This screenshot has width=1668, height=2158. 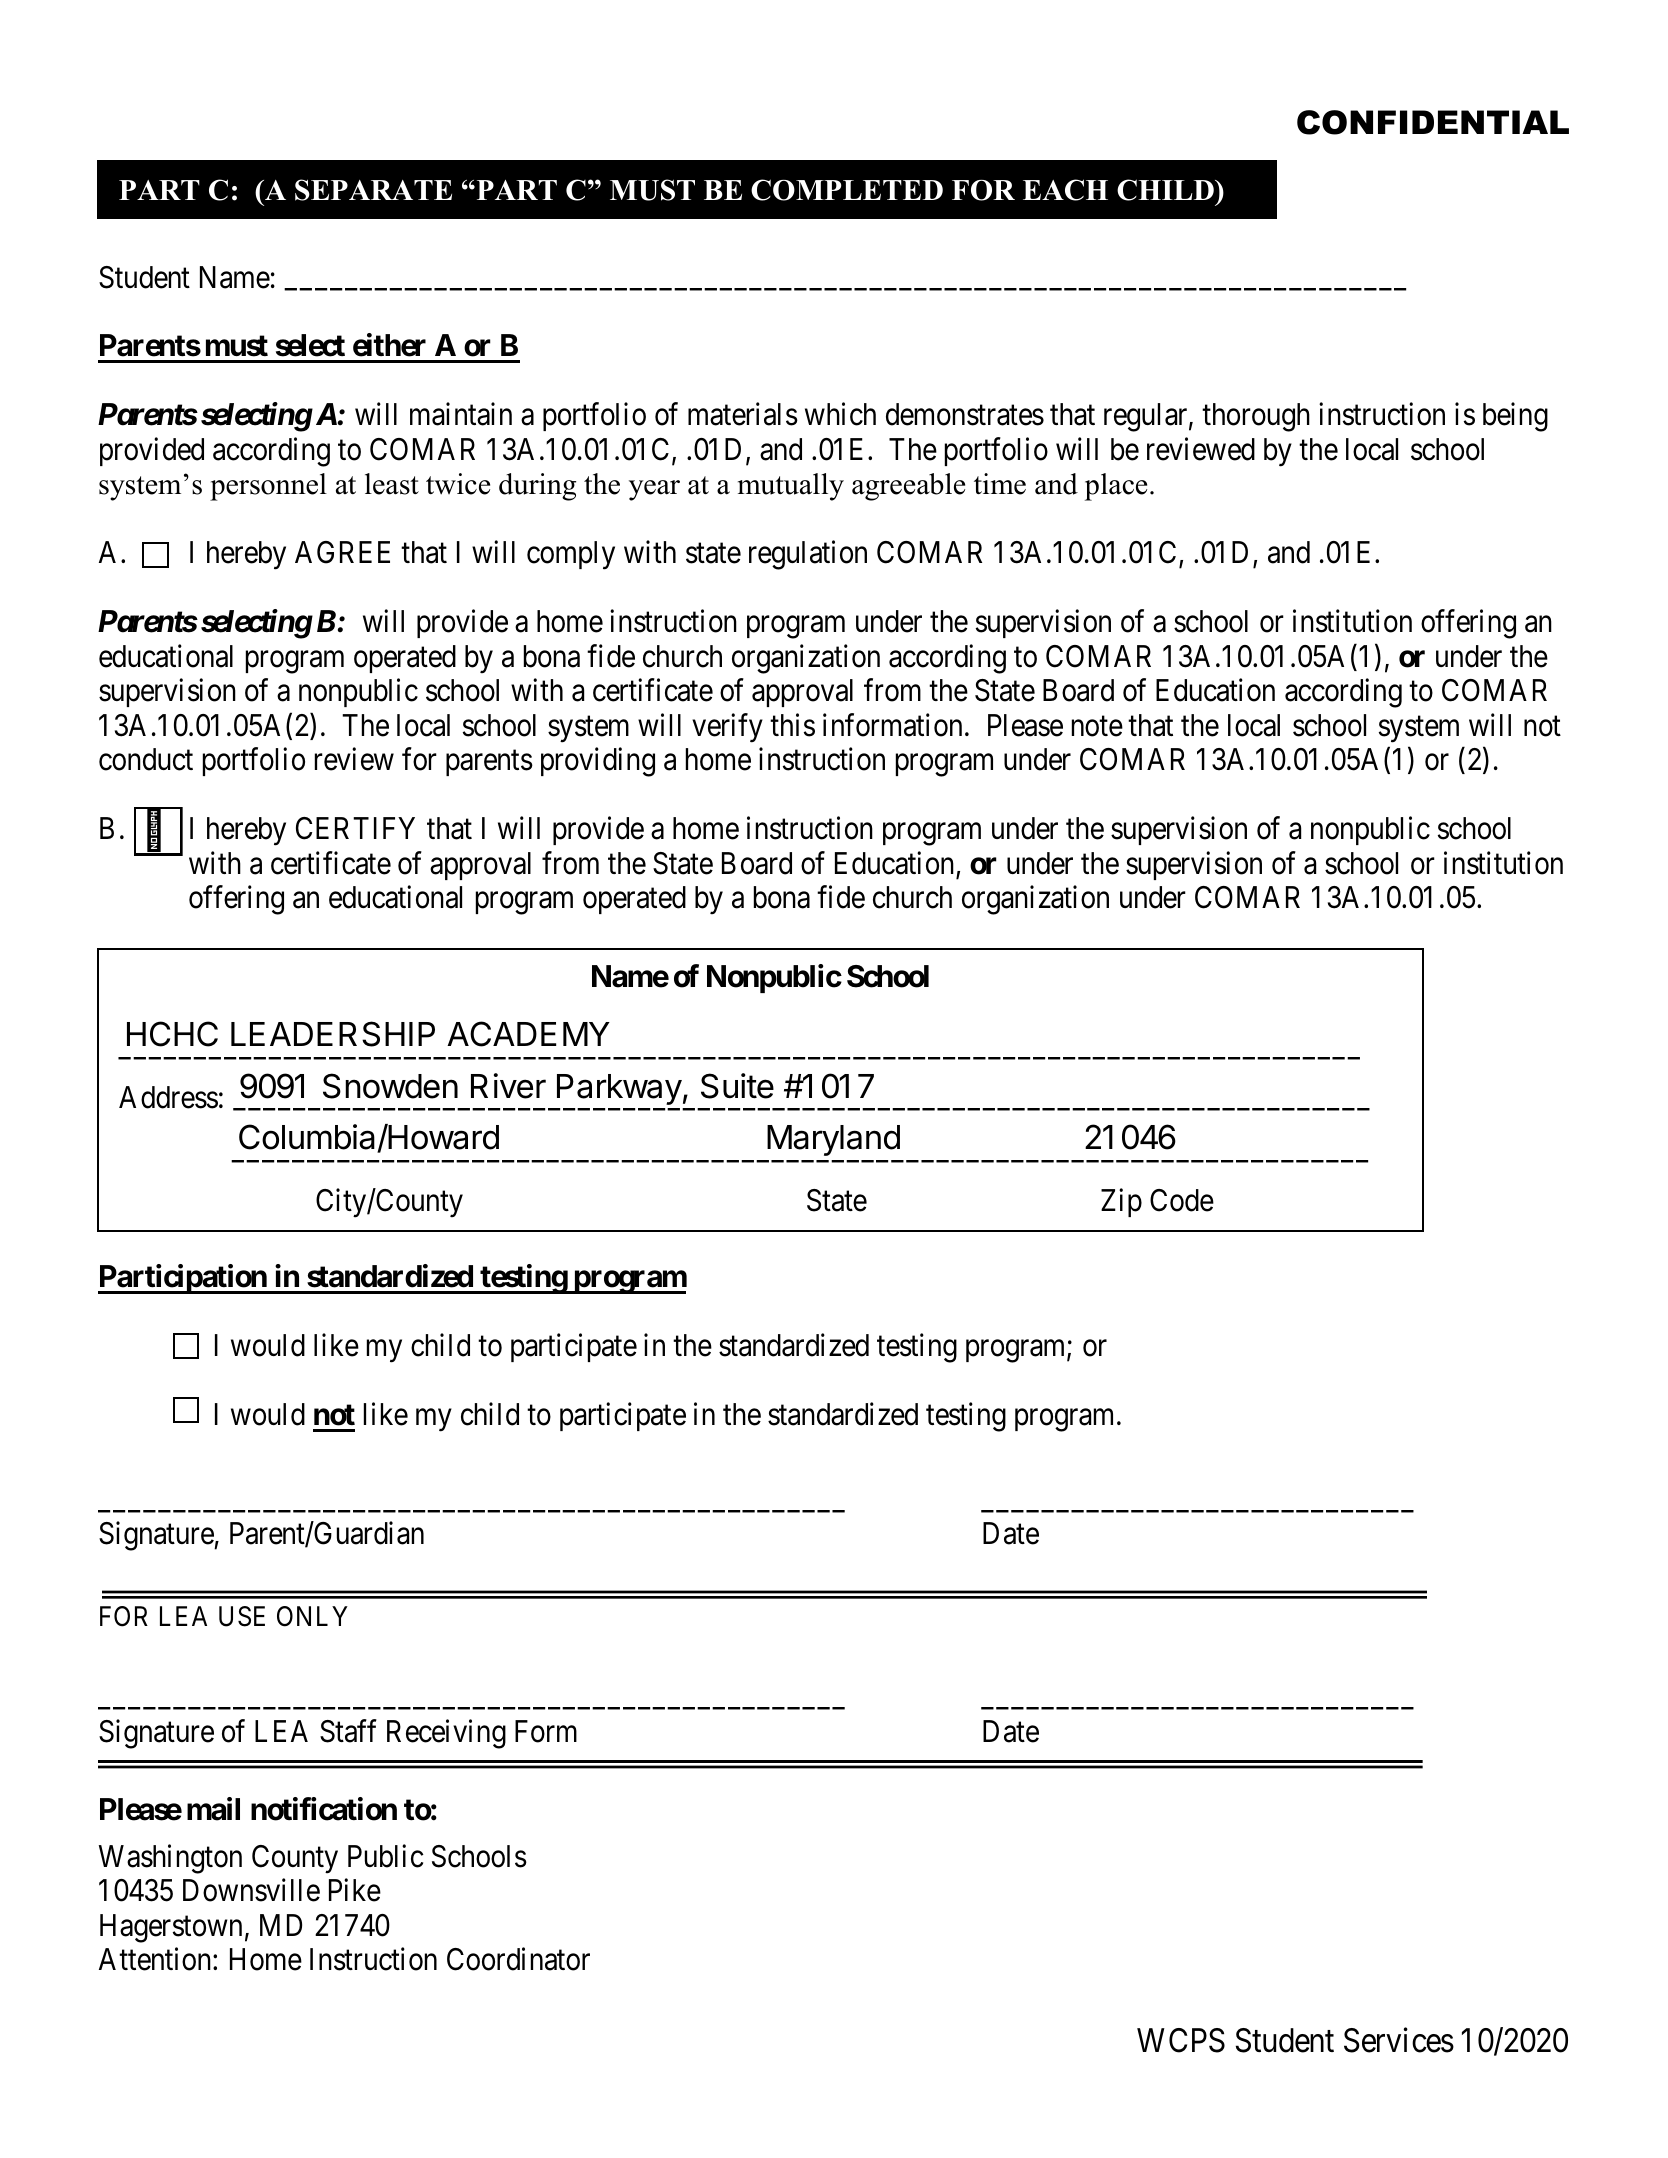 I want to click on conduct, so click(x=146, y=759).
